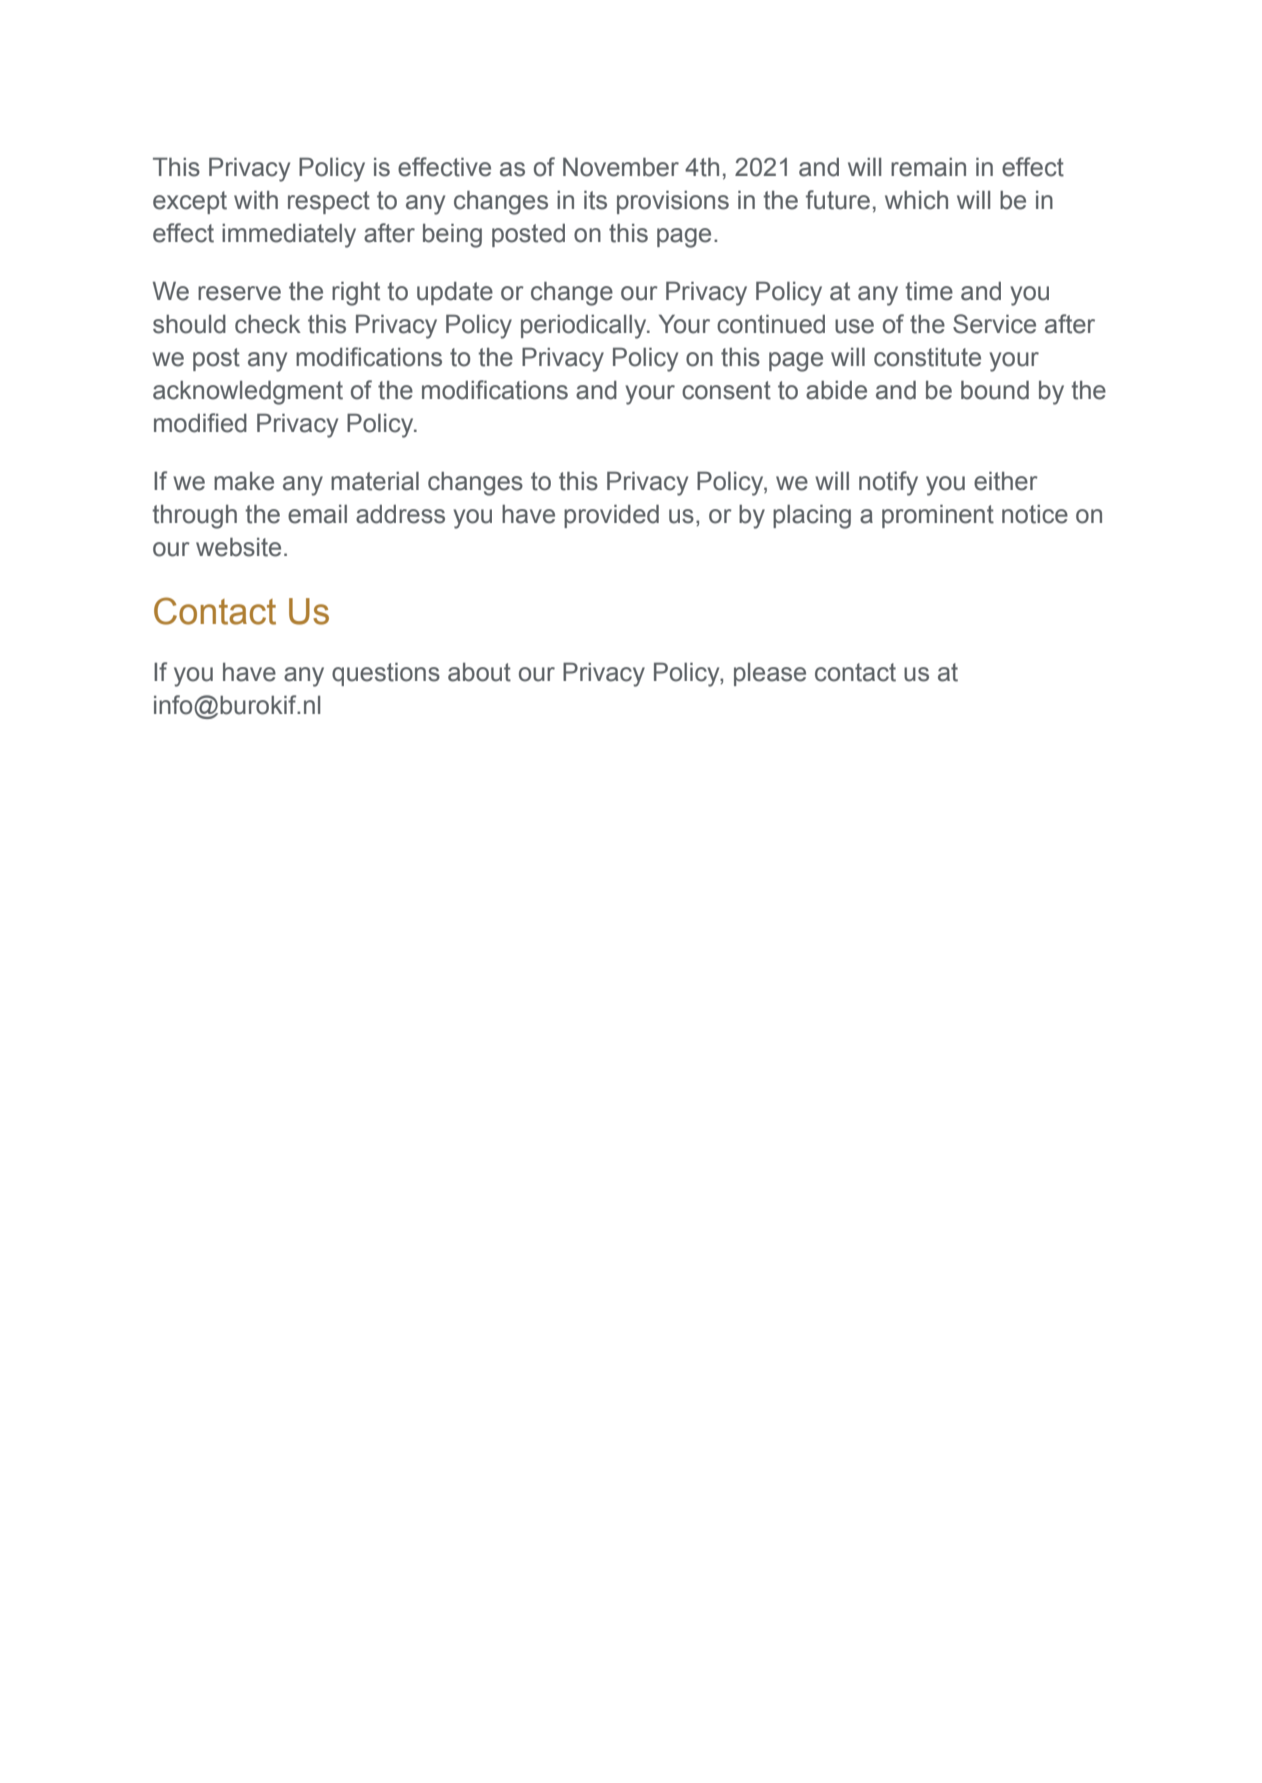  I want to click on bound, so click(995, 390).
